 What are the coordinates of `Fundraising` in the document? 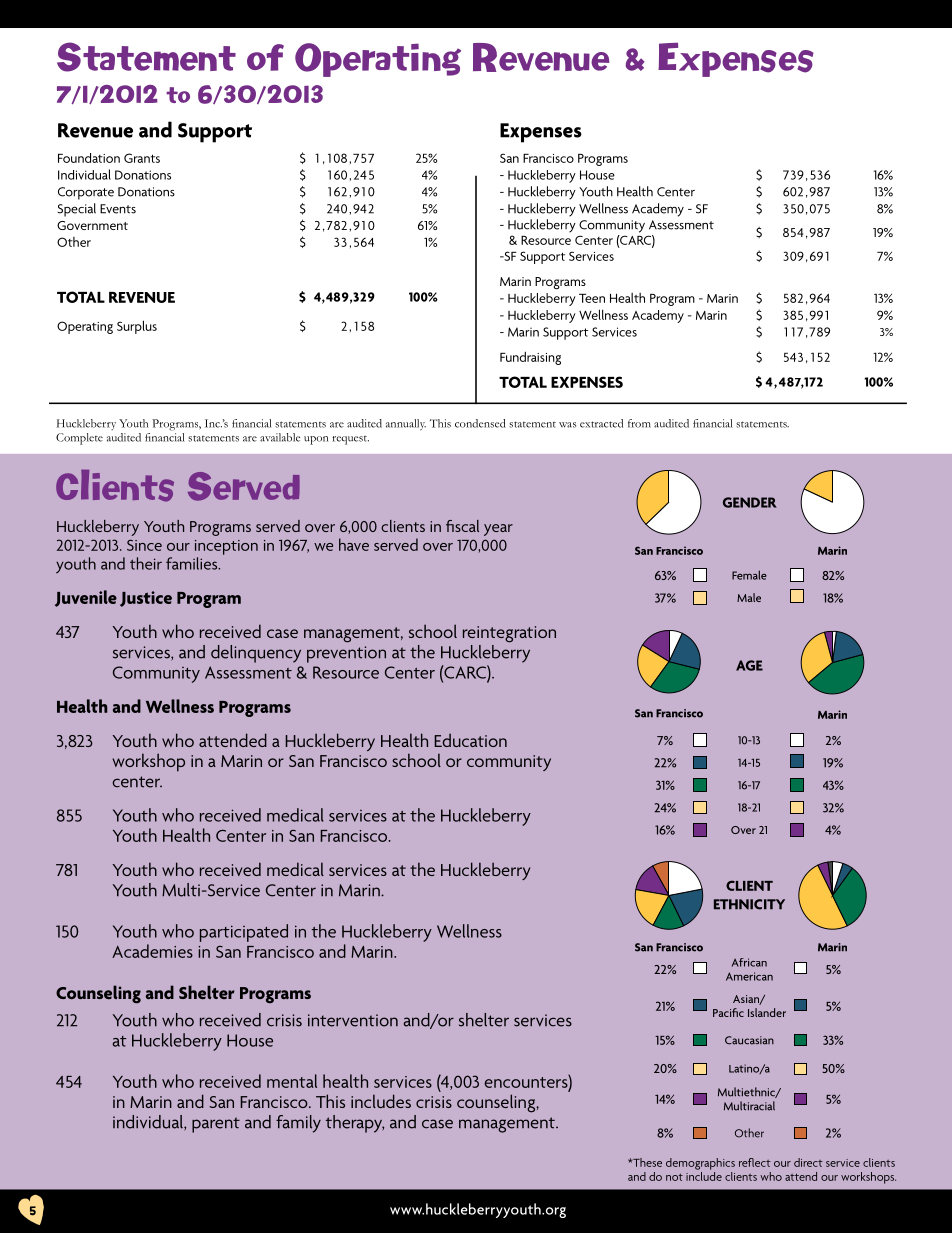 It's located at (530, 358).
